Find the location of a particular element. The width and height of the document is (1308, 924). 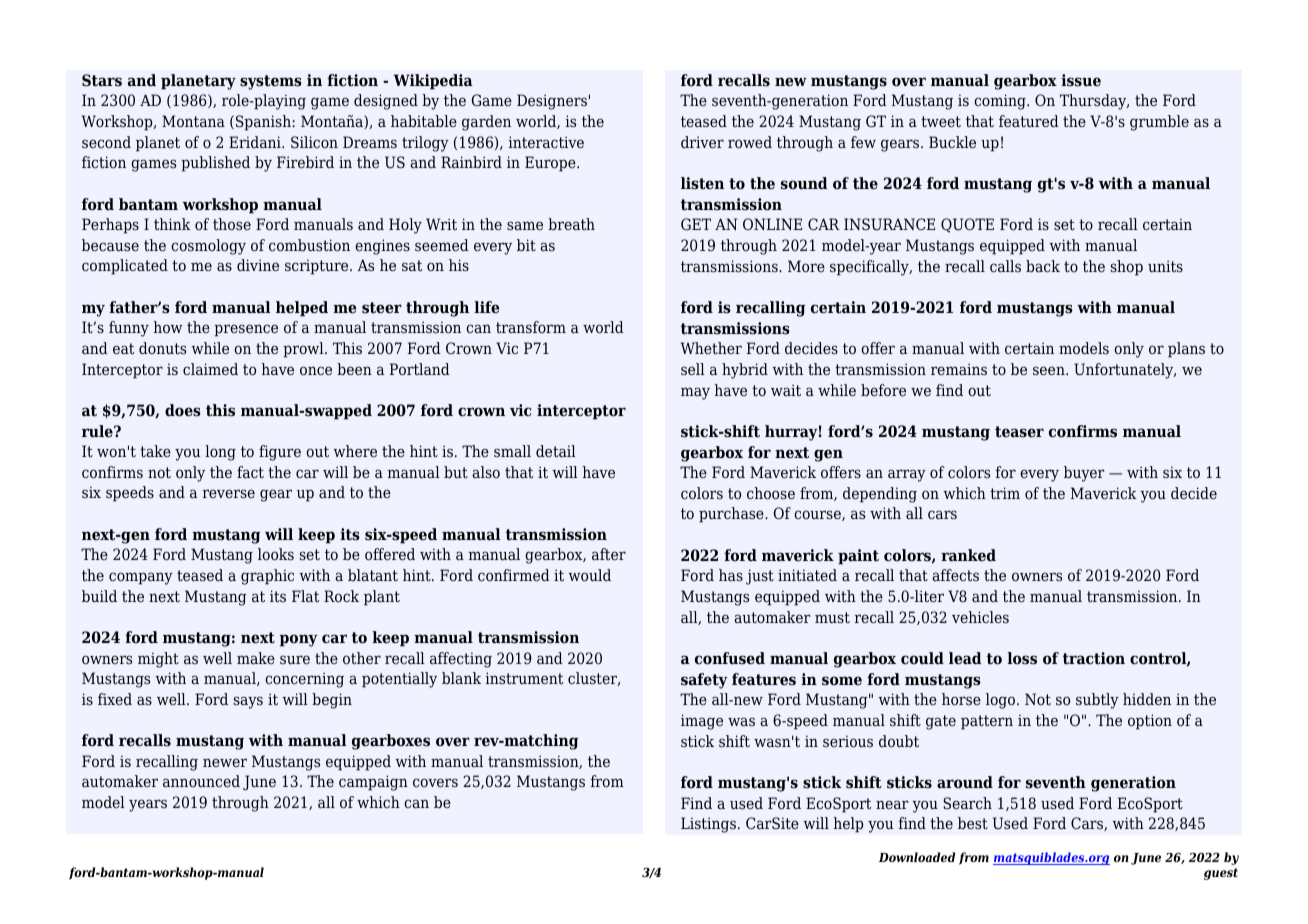

Thursday is located at coordinates (1094, 102).
